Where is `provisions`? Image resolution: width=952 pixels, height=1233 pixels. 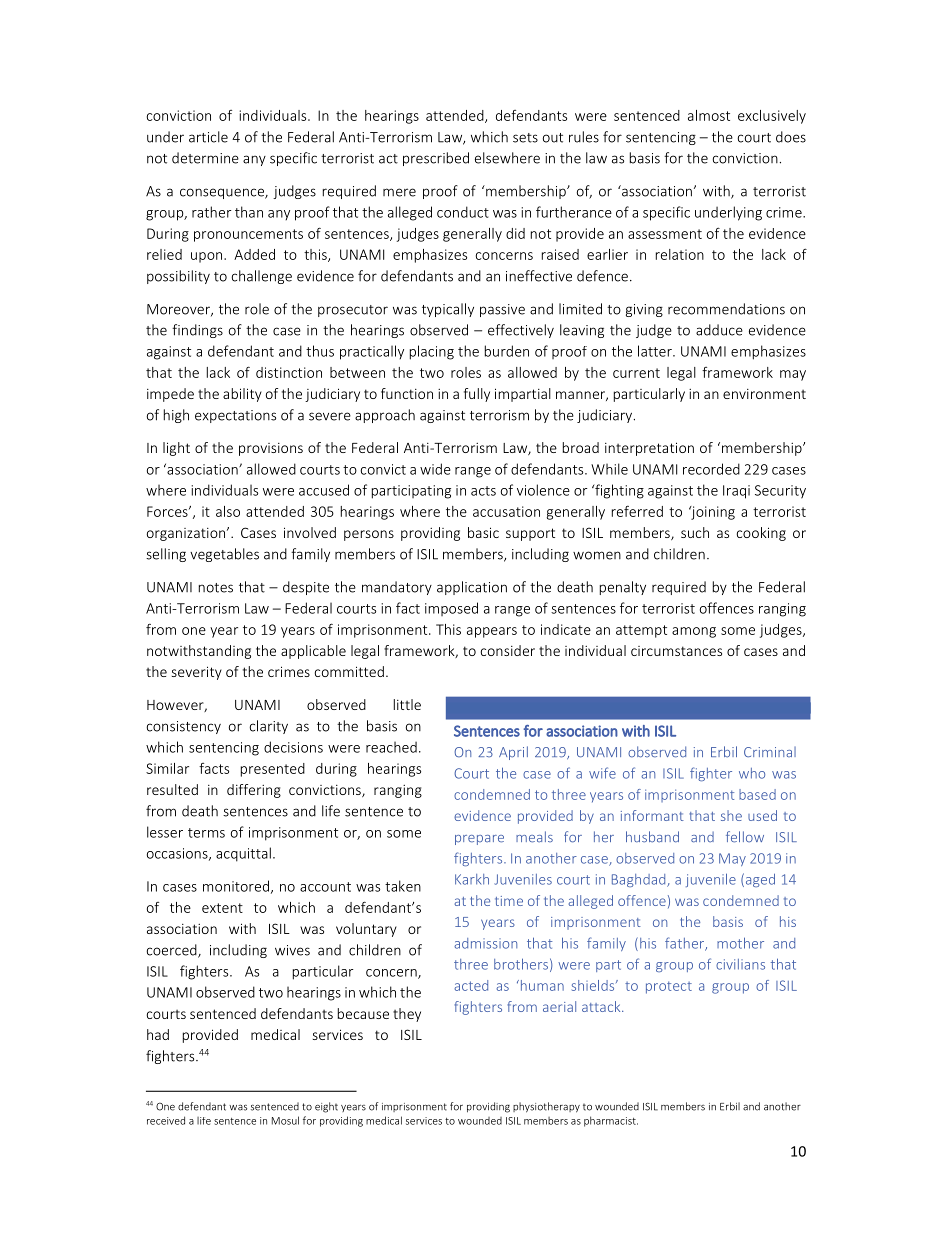
provisions is located at coordinates (271, 449).
